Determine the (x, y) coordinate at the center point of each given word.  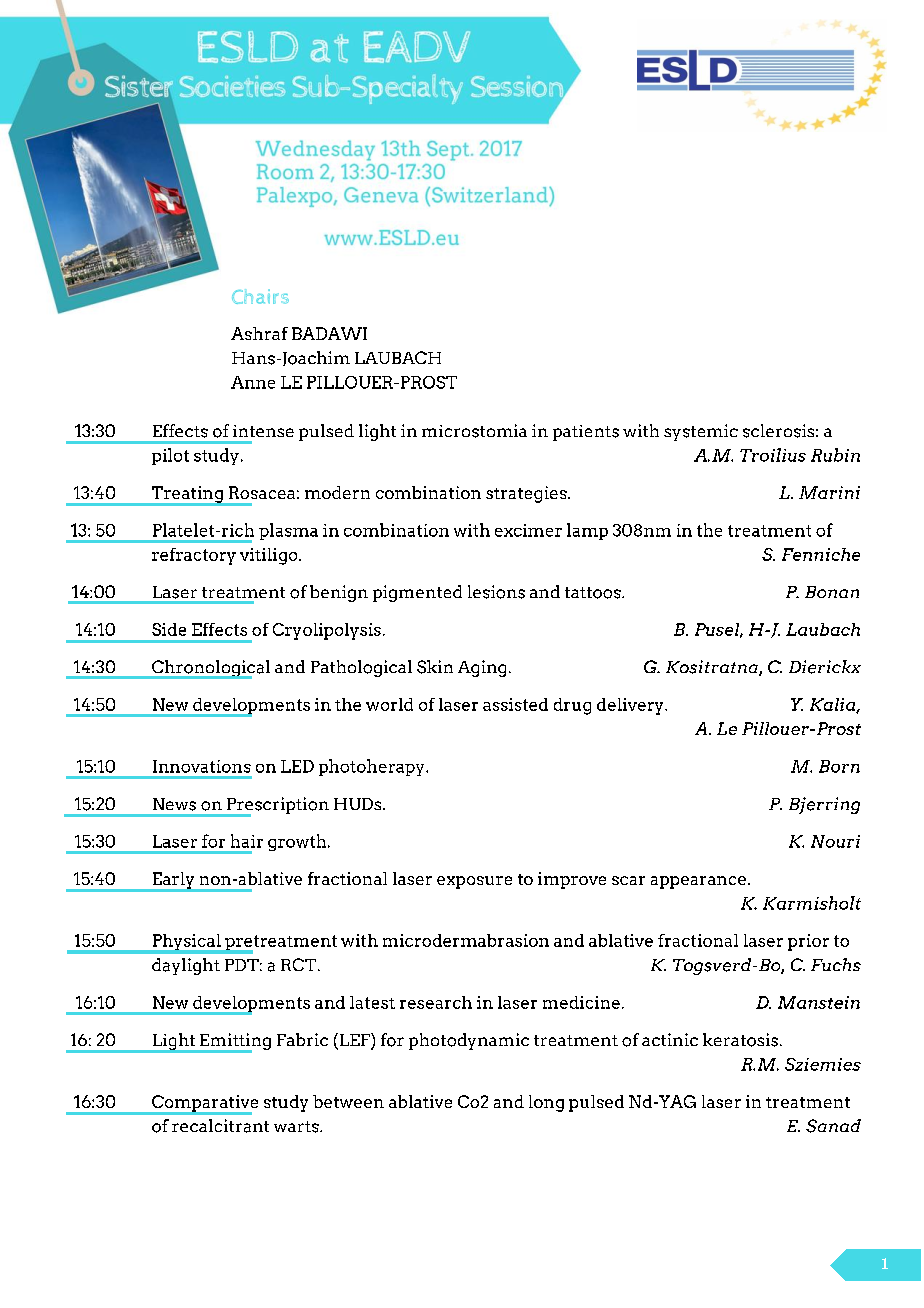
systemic (701, 432)
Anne (253, 382)
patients (586, 433)
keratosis (740, 1040)
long (546, 1103)
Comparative (204, 1104)
